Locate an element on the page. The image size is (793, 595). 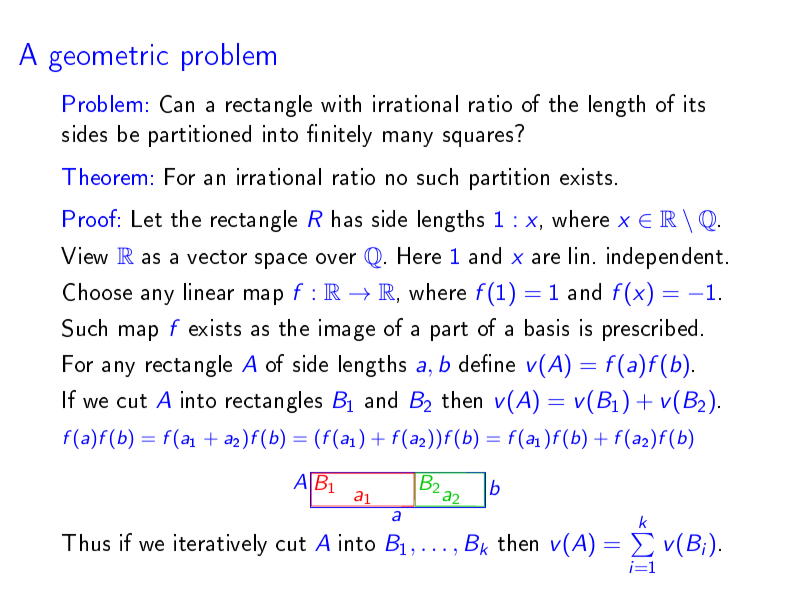
with is located at coordinates (341, 103).
